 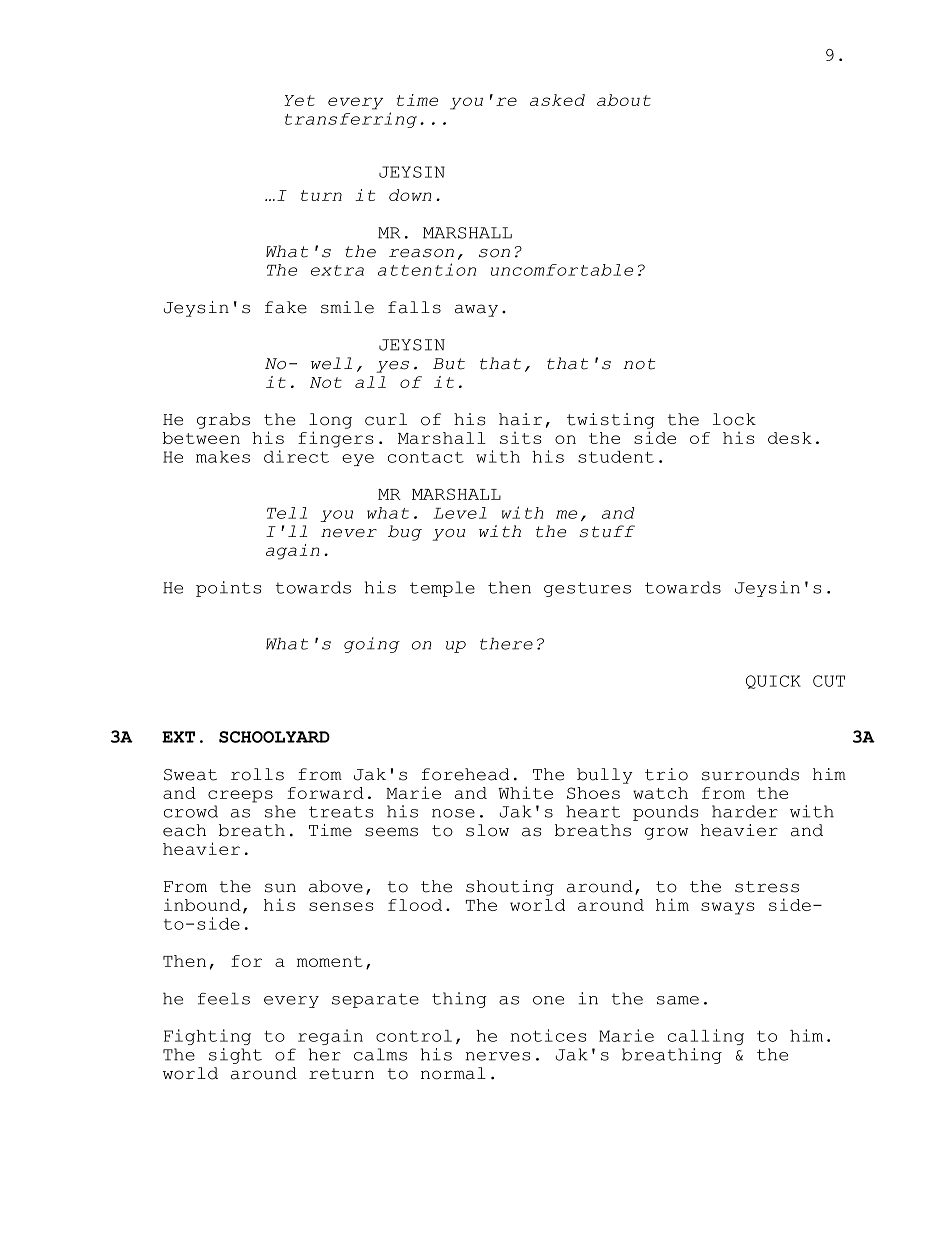 I want to click on she, so click(x=280, y=811).
